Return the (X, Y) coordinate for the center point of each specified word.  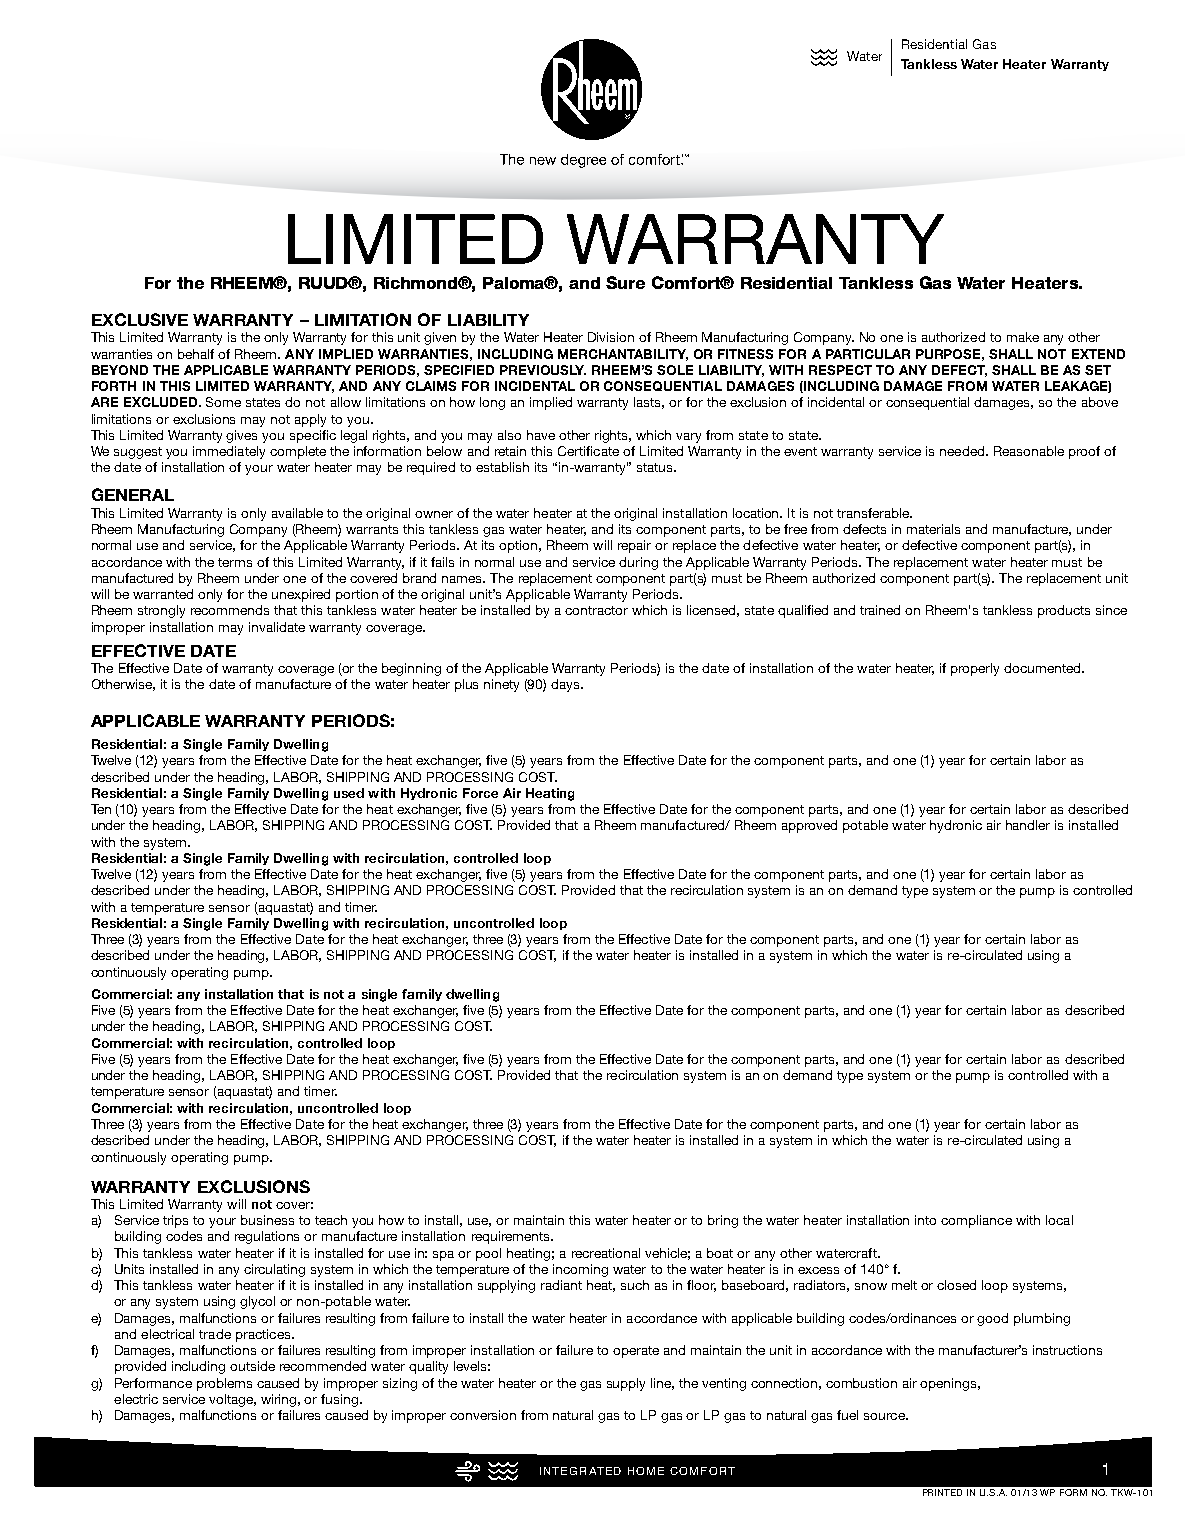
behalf (196, 354)
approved (809, 826)
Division (611, 337)
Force (480, 793)
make (1023, 337)
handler (1028, 825)
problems (224, 1384)
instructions (1067, 1350)
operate (636, 1352)
